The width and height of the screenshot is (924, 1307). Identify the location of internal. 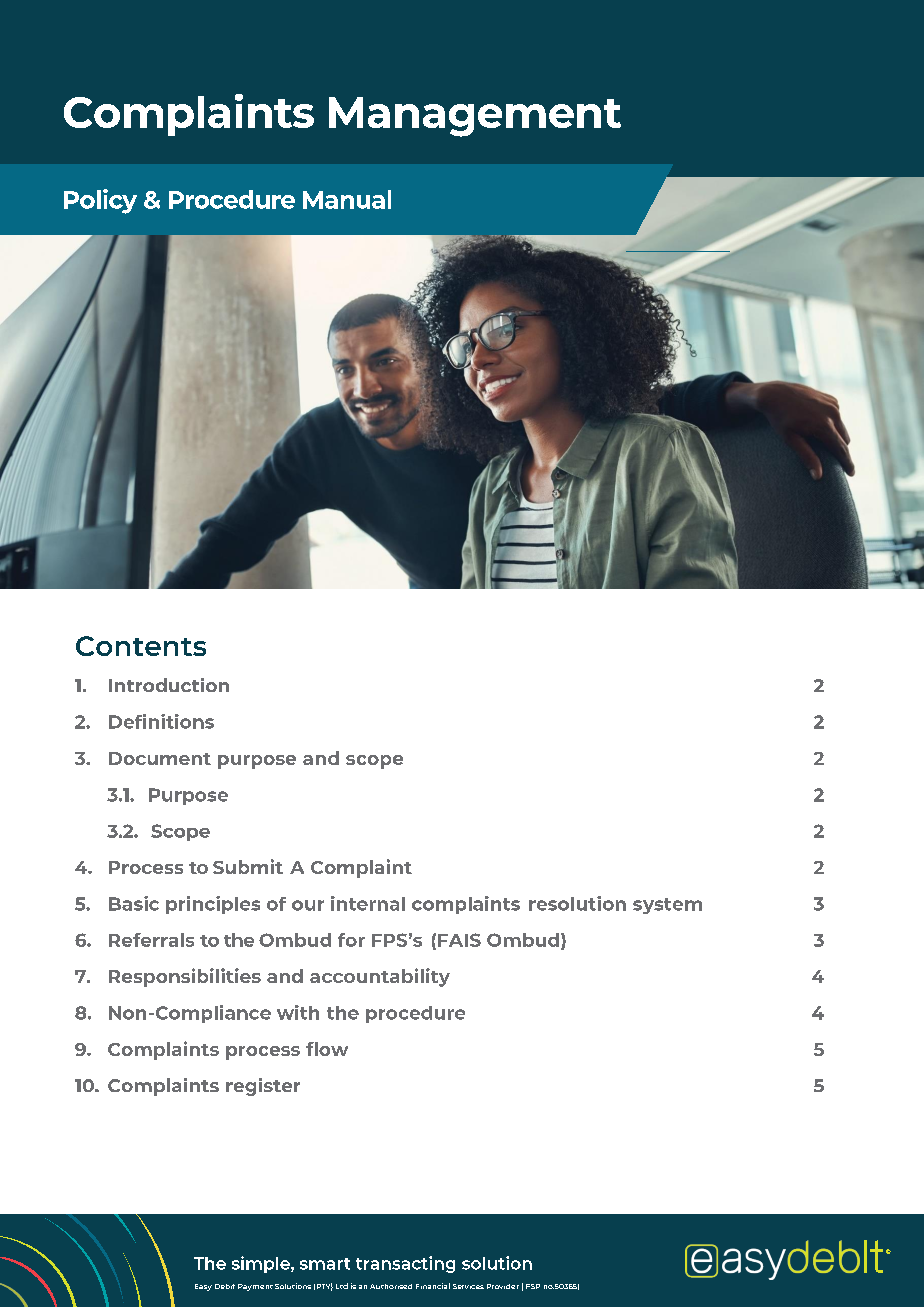
(368, 903).
